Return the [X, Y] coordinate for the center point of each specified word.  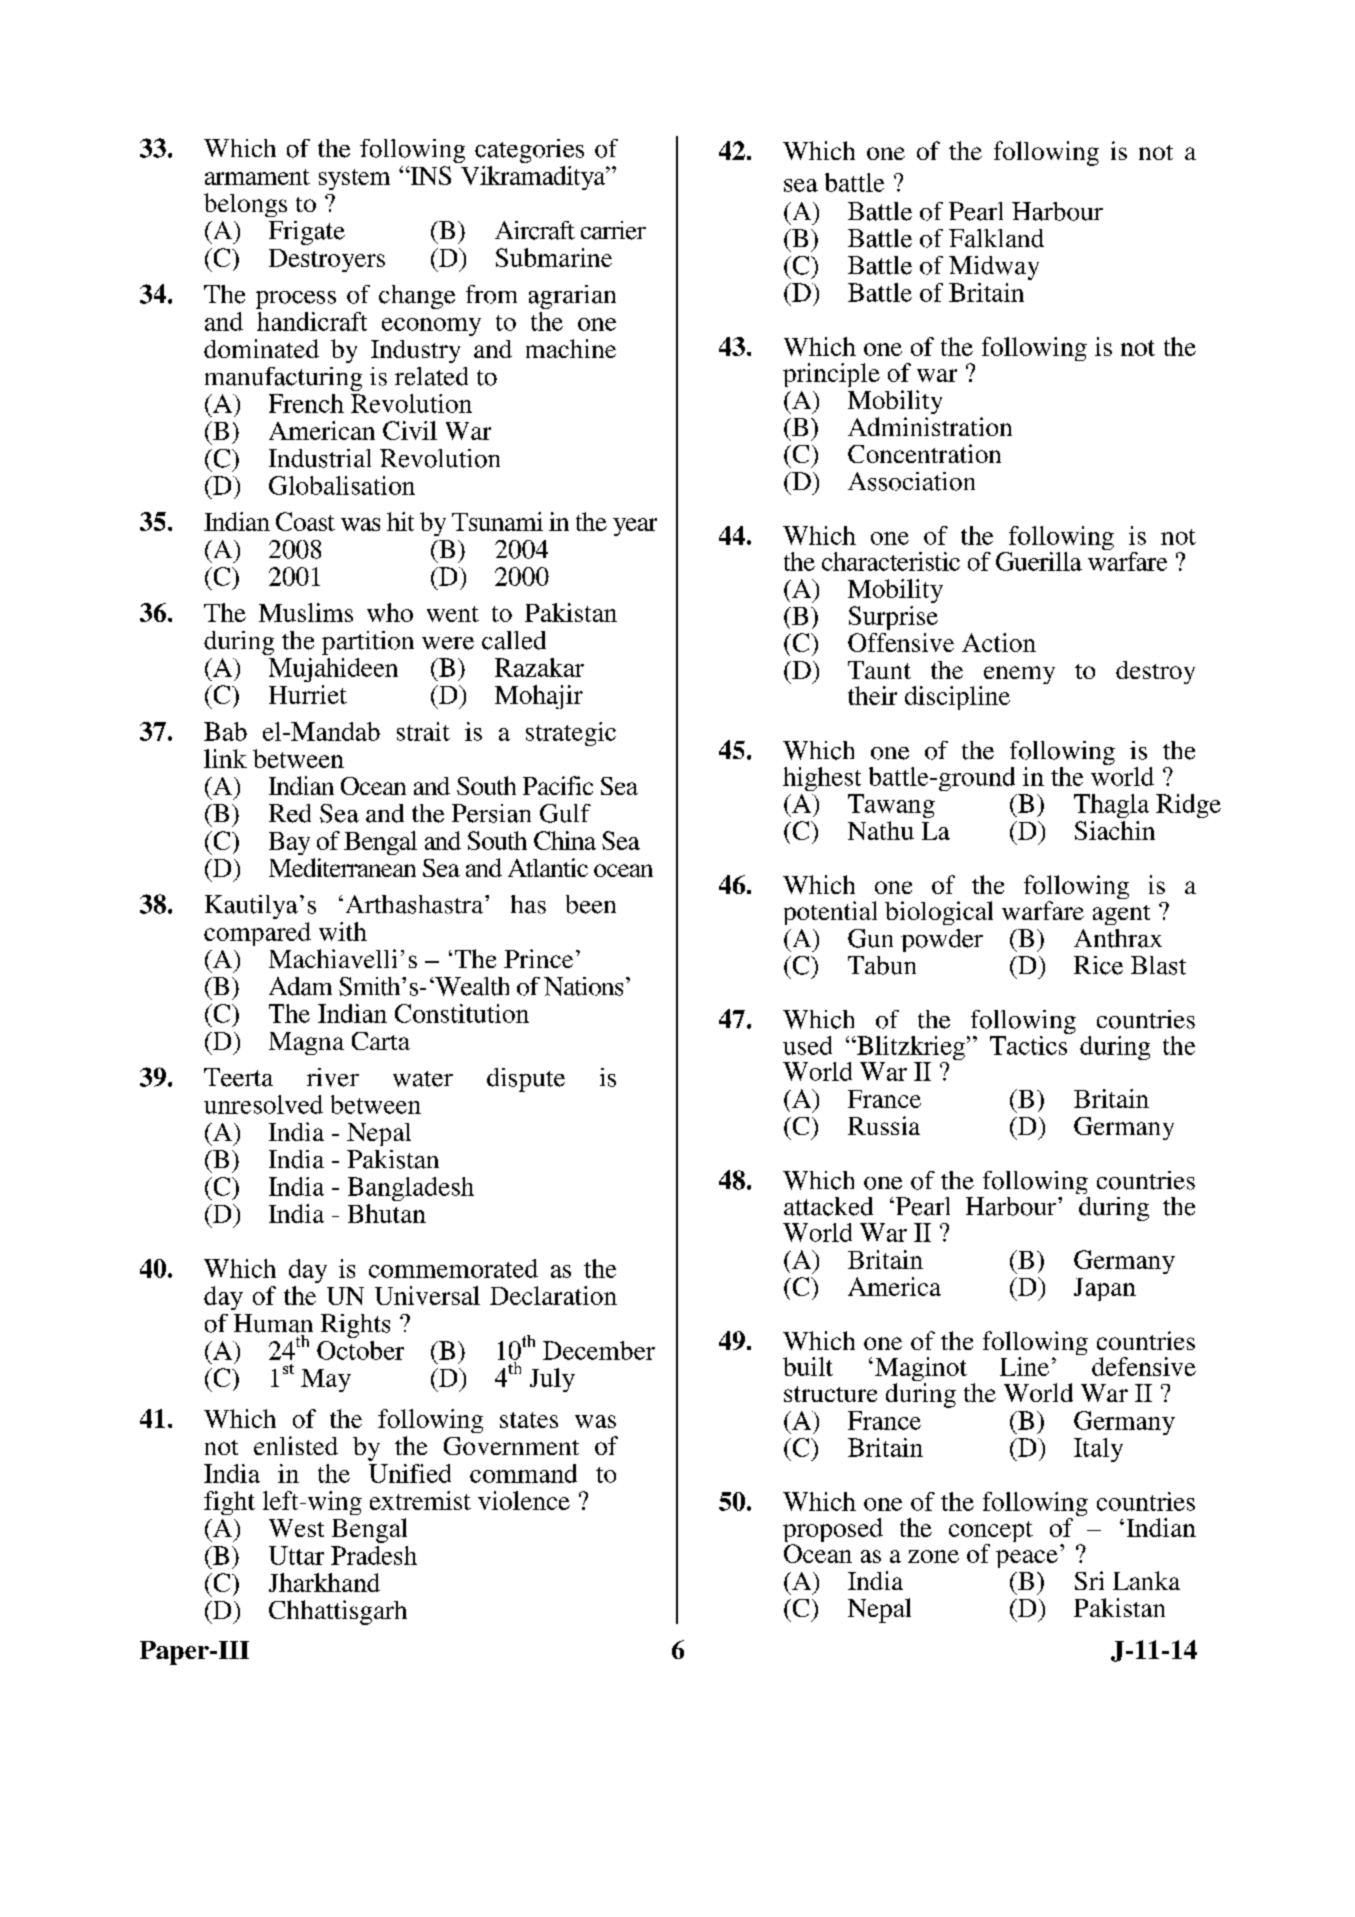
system [354, 179]
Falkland [996, 238]
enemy [1018, 676]
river [333, 1077]
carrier [613, 230]
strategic [571, 734]
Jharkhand [324, 1582]
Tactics [1030, 1044]
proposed [833, 1531]
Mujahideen [333, 670]
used [807, 1045]
